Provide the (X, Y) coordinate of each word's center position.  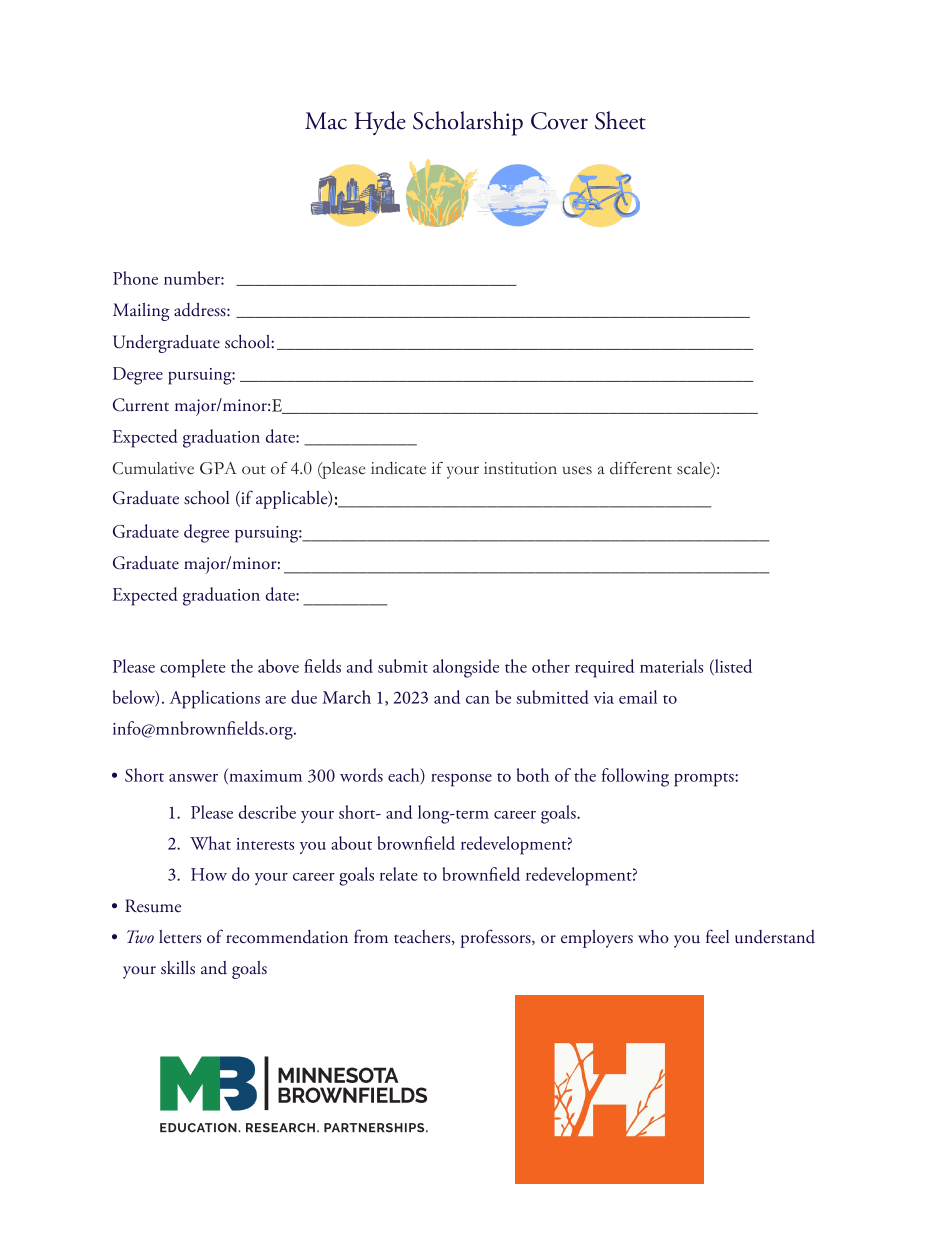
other (551, 666)
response (461, 780)
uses (577, 470)
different (641, 468)
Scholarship (468, 123)
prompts (705, 780)
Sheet (620, 120)
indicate (398, 468)
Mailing (141, 312)
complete (192, 668)
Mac (326, 121)
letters (180, 937)
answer (193, 778)
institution (520, 468)
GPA (218, 468)
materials (671, 666)
